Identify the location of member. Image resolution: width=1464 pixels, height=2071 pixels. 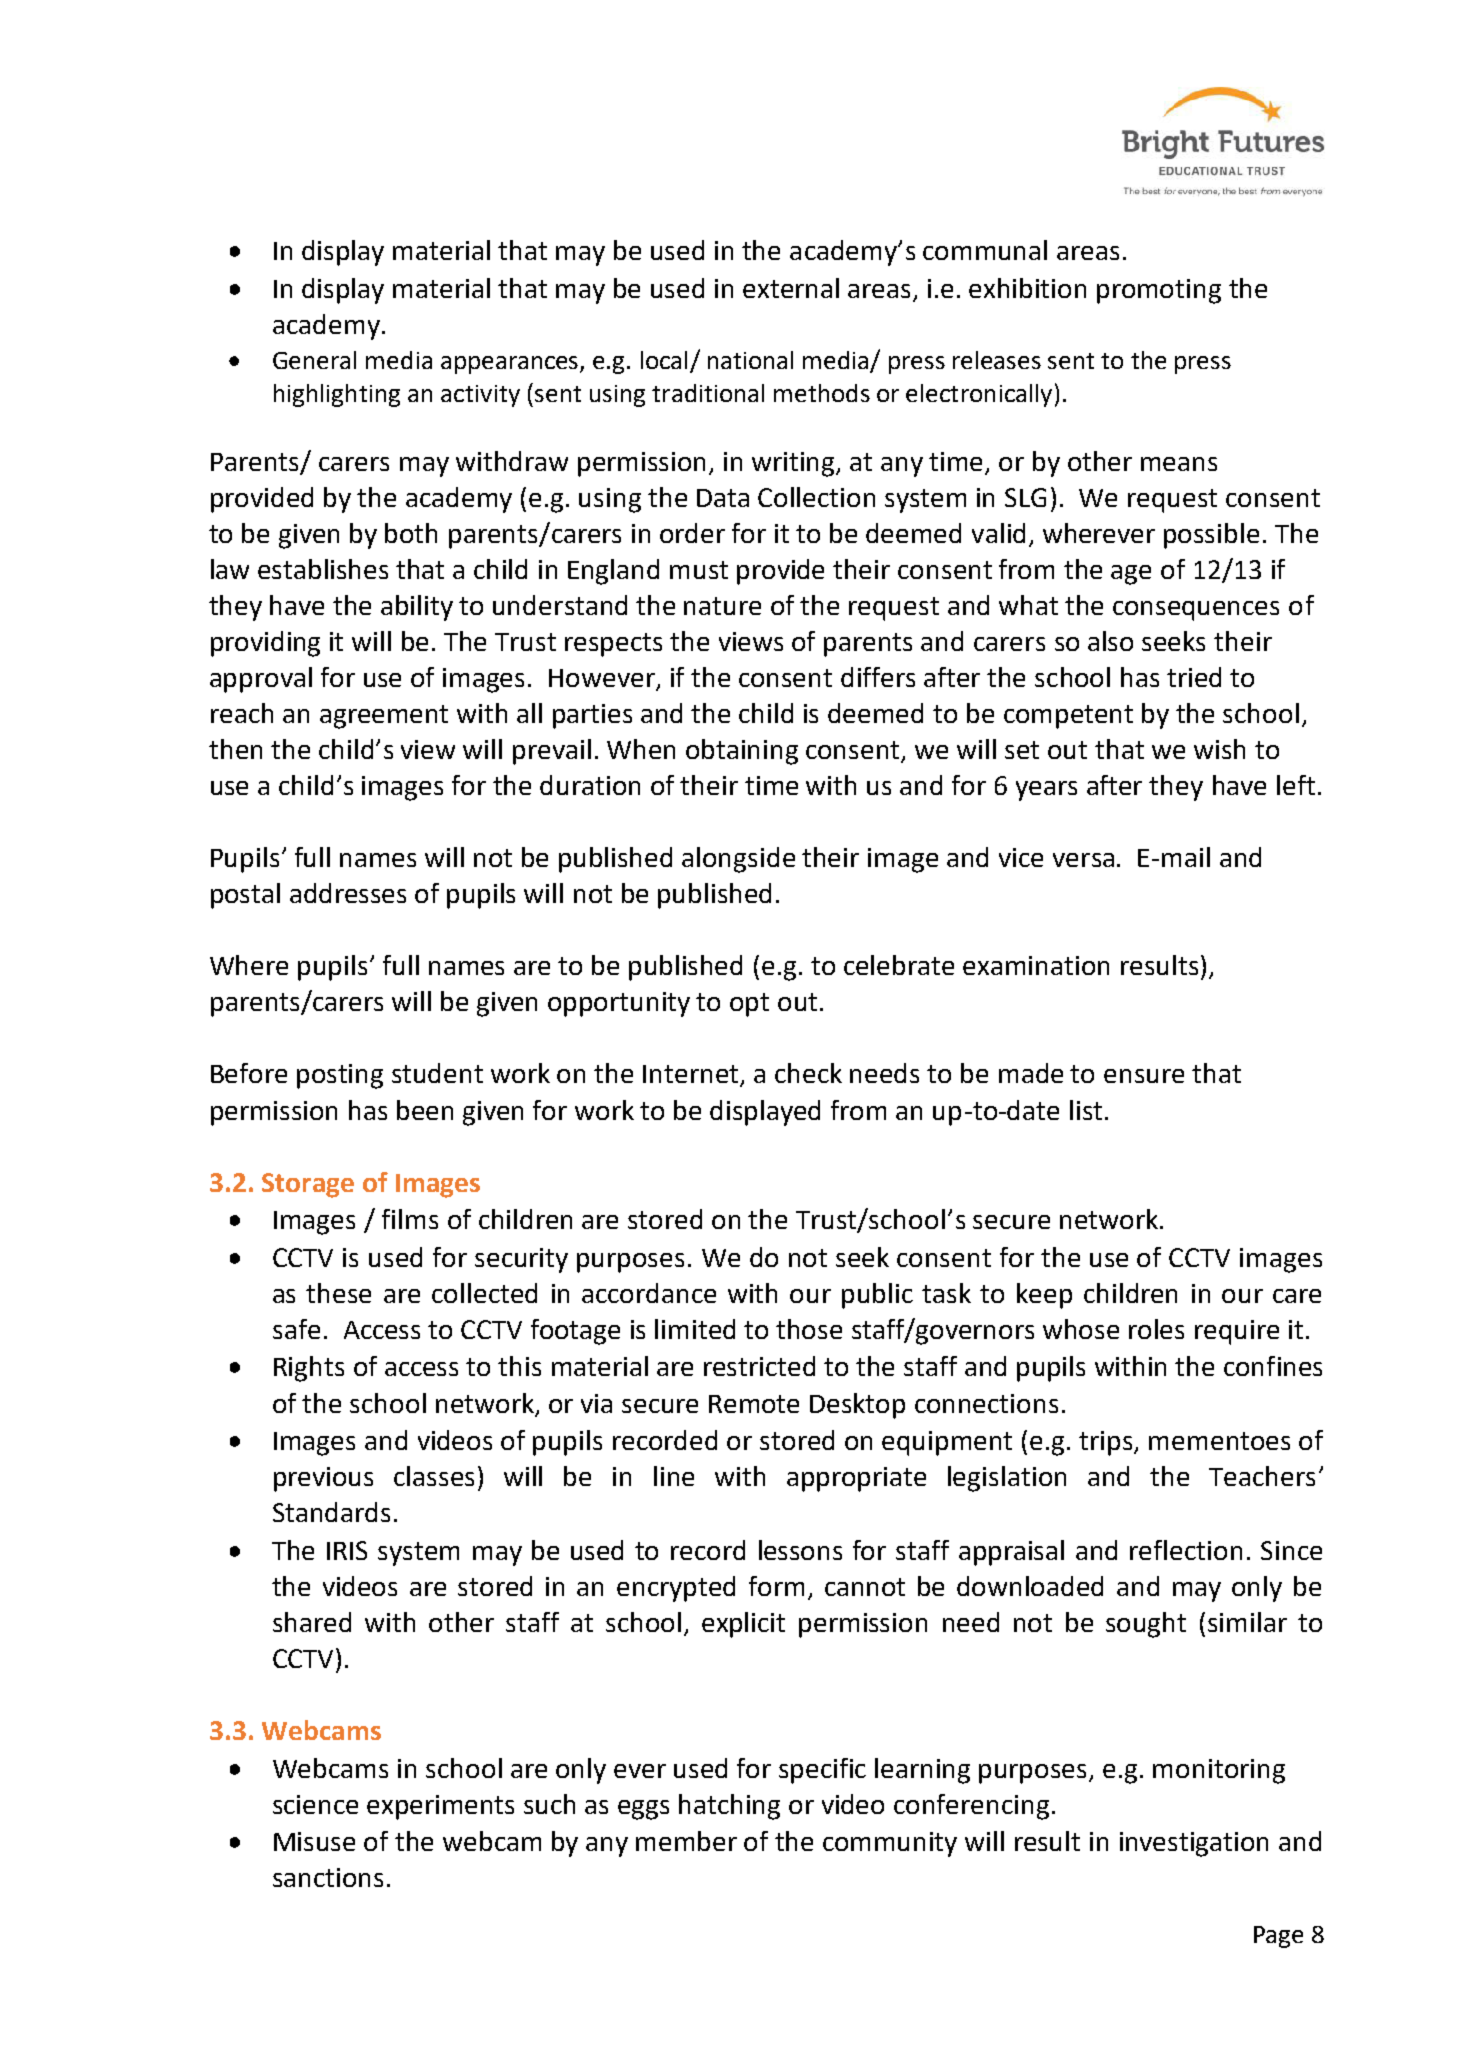
(686, 1841).
